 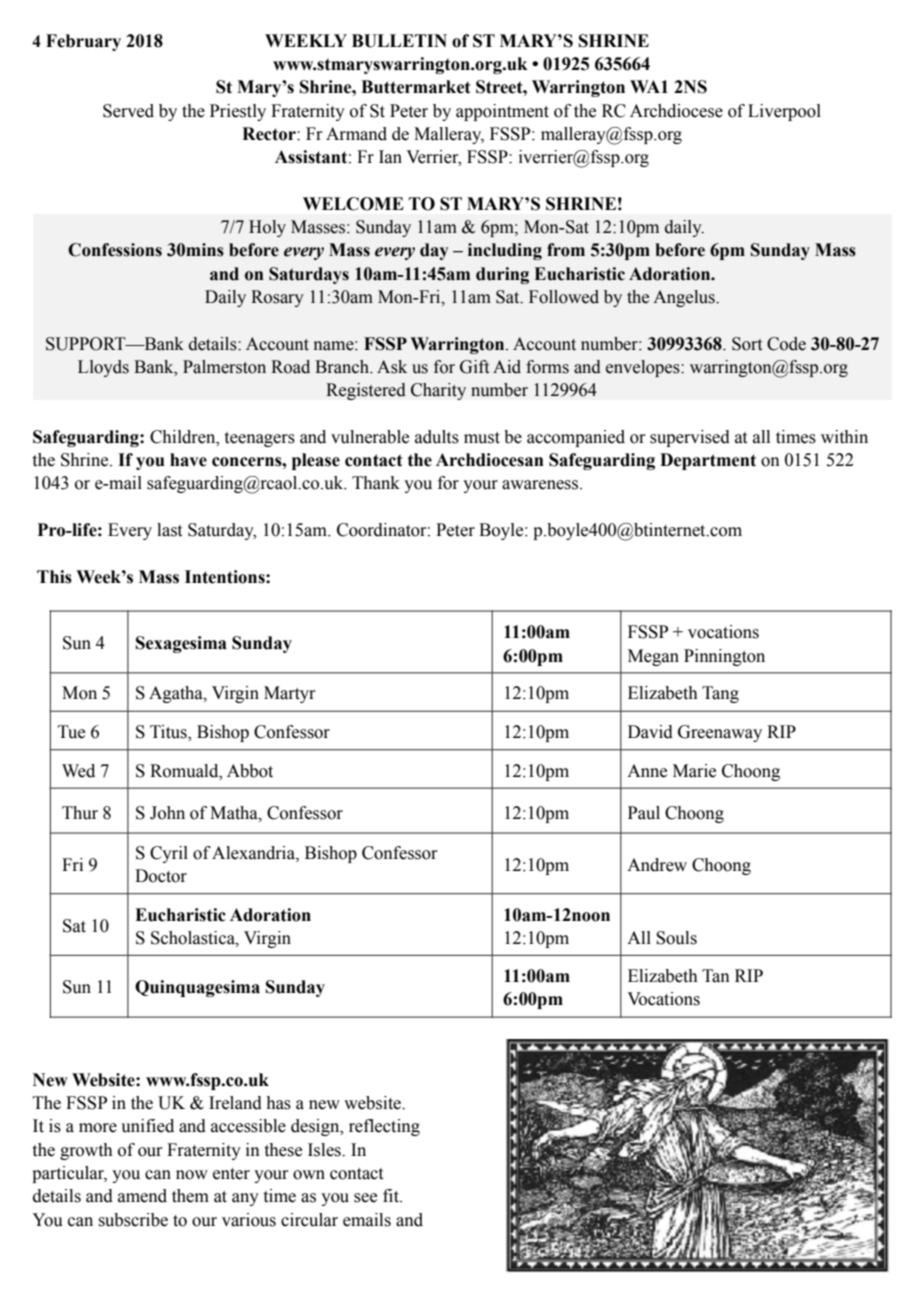 I want to click on Souls, so click(x=676, y=938).
